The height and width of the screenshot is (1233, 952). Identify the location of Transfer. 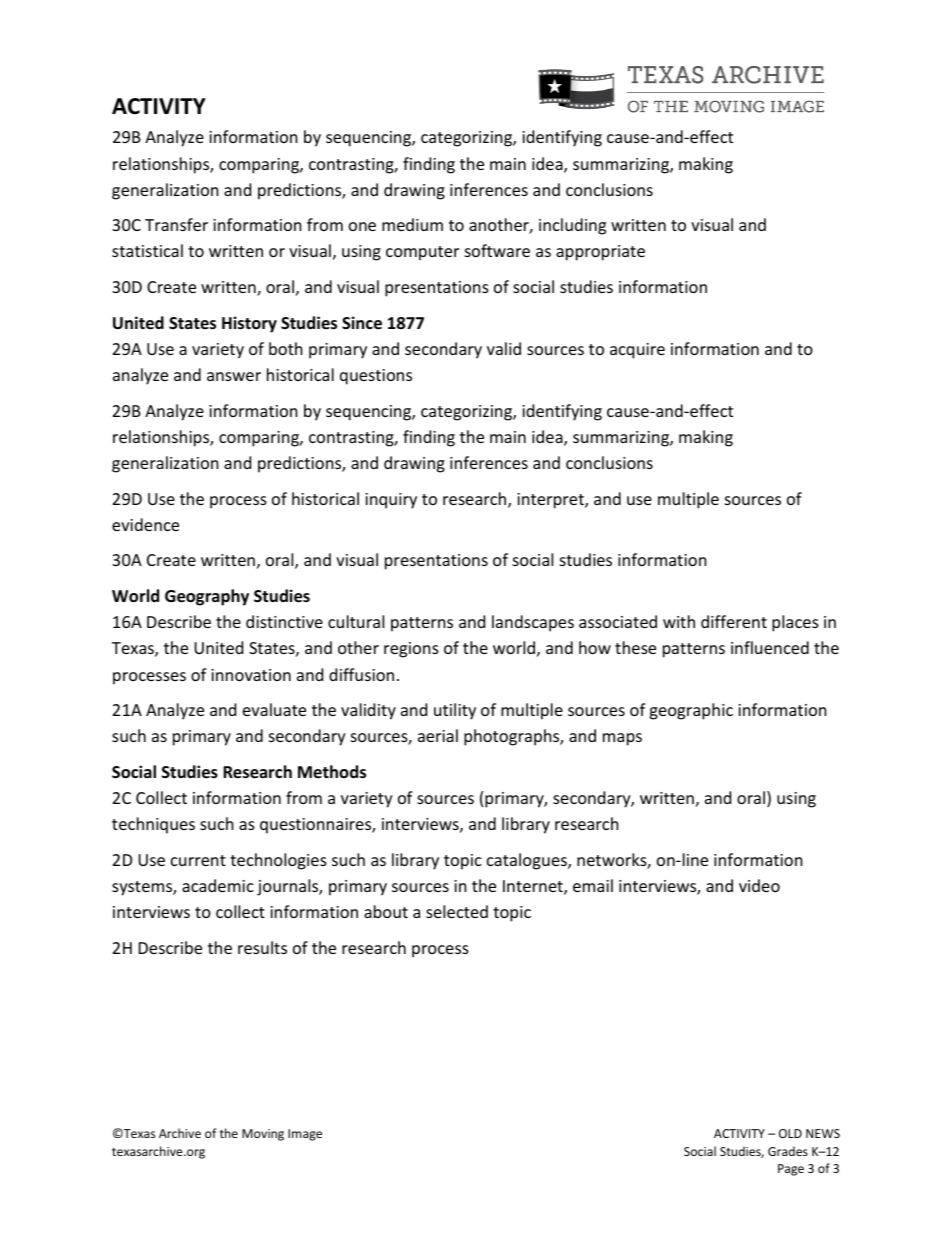
(176, 224).
